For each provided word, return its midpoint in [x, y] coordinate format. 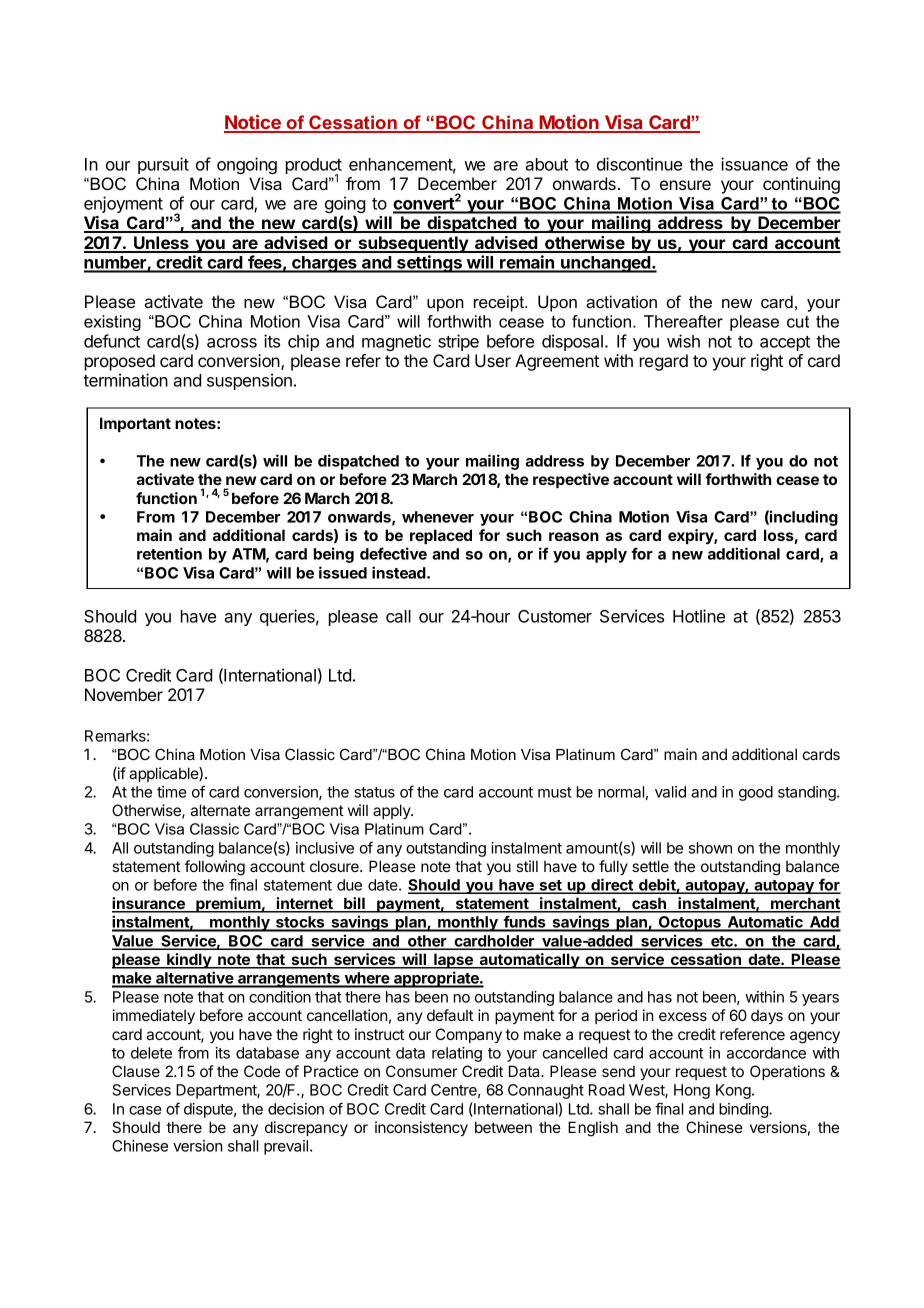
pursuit [163, 165]
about [546, 164]
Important [135, 424]
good [756, 793]
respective [571, 480]
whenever [438, 517]
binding [744, 1110]
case [145, 1110]
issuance [754, 164]
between [503, 1127]
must [555, 792]
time [172, 792]
